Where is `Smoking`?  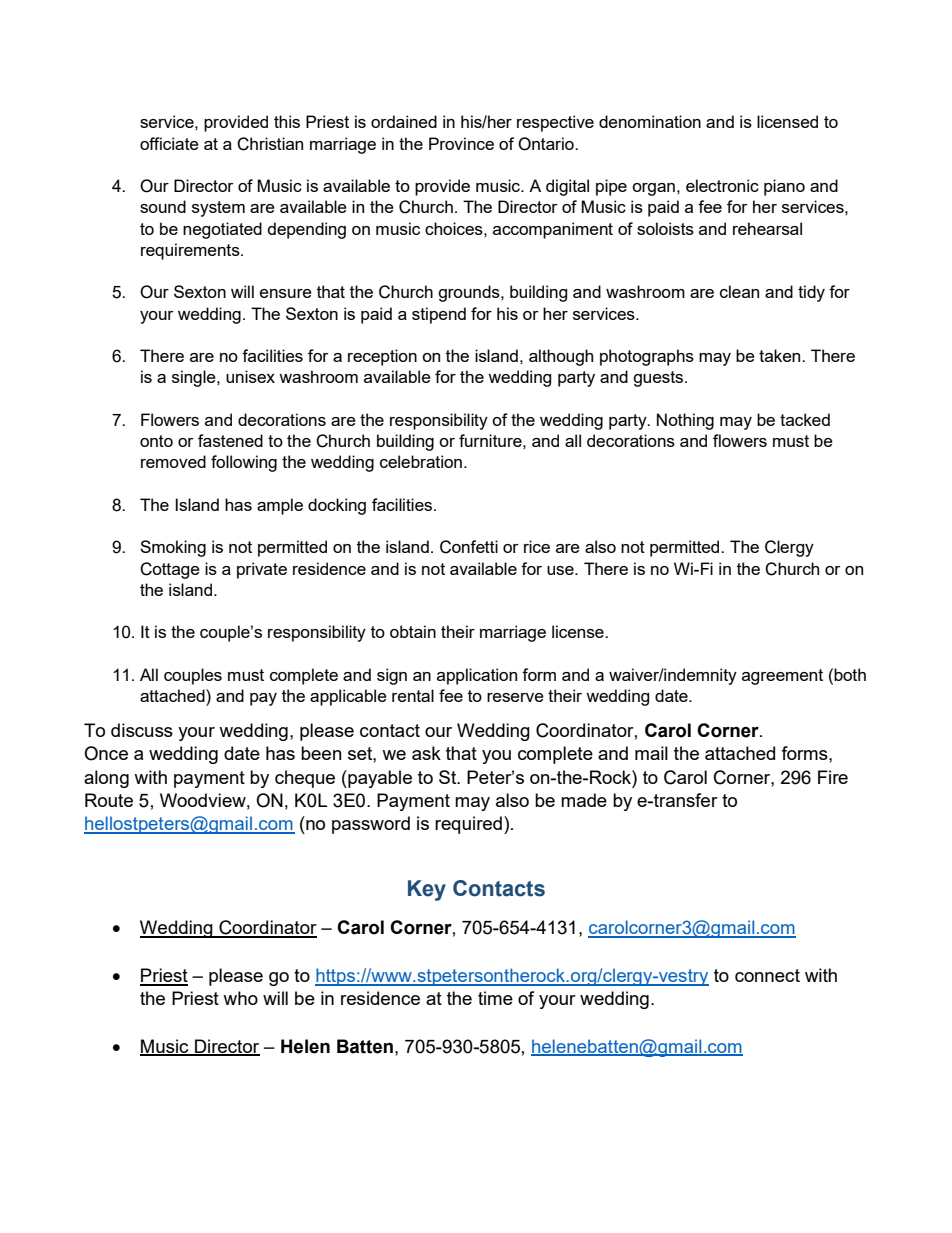 Smoking is located at coordinates (173, 548).
